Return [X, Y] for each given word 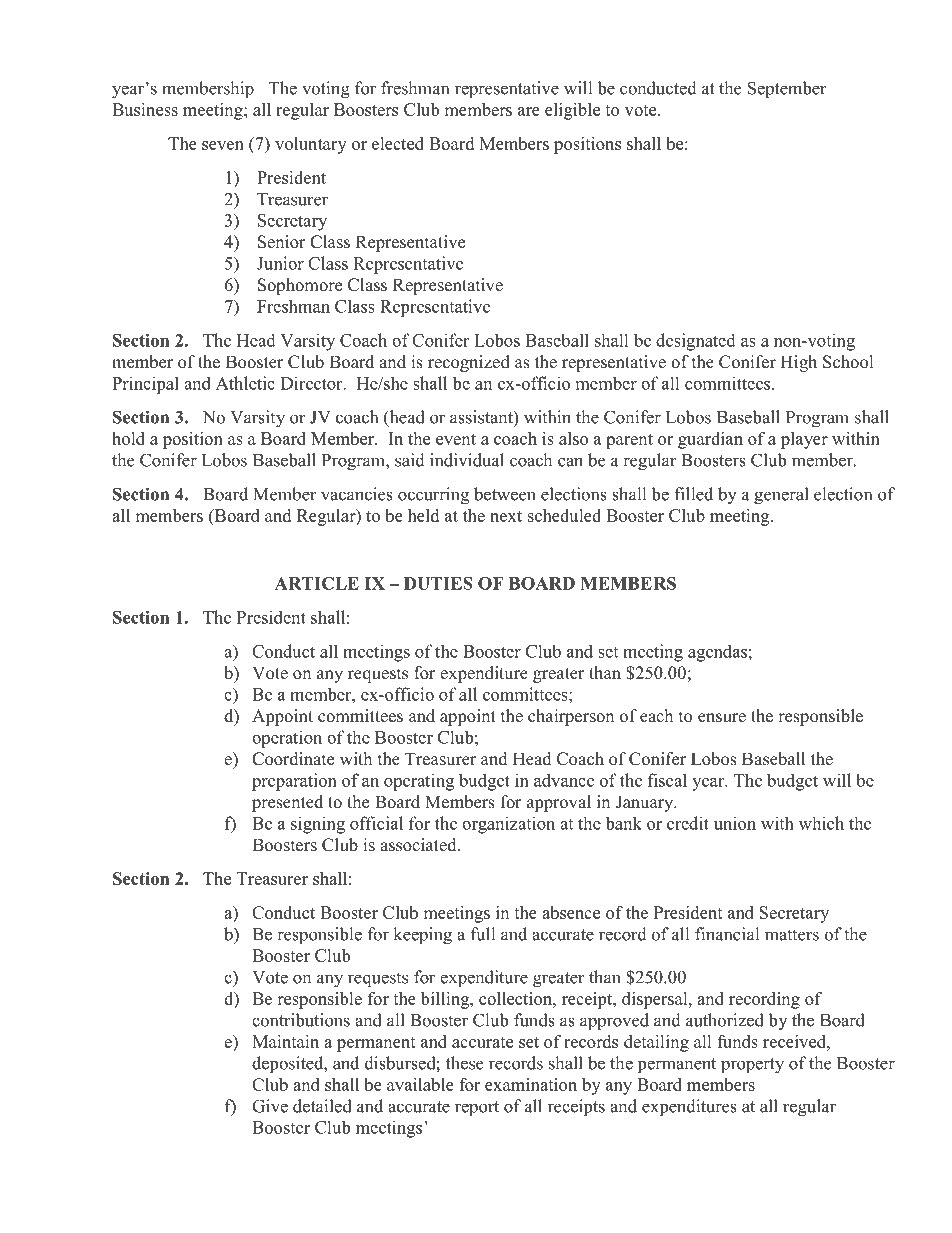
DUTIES [438, 583]
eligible [572, 111]
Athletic [245, 383]
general [781, 496]
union [735, 823]
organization [508, 825]
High [798, 363]
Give [270, 1106]
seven [223, 145]
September [787, 90]
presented [287, 803]
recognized [469, 363]
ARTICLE [317, 583]
